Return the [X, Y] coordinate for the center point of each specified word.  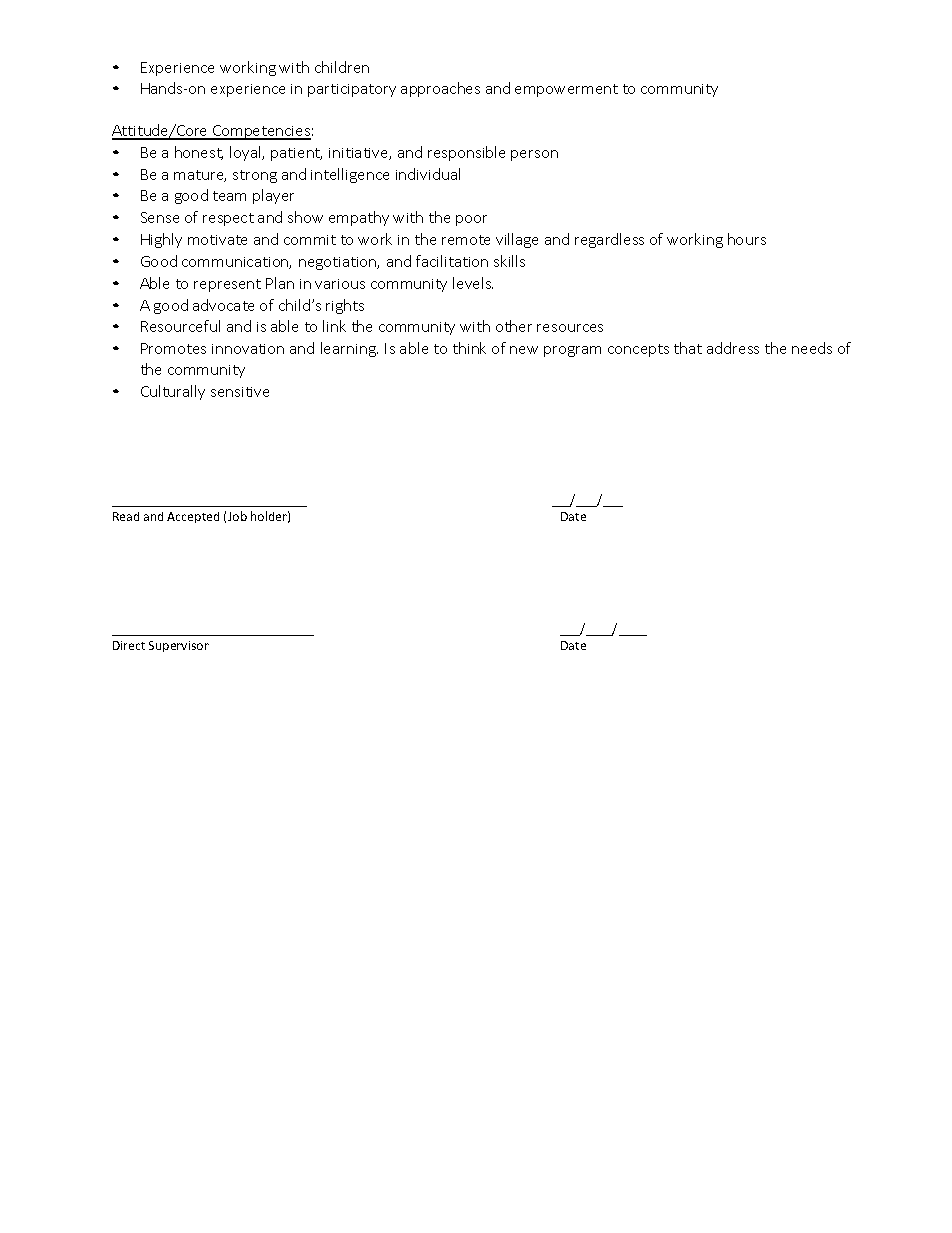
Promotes [173, 348]
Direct [129, 645]
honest [199, 153]
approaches [440, 89]
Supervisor [179, 646]
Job [237, 516]
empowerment [566, 90]
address [733, 348]
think [469, 348]
